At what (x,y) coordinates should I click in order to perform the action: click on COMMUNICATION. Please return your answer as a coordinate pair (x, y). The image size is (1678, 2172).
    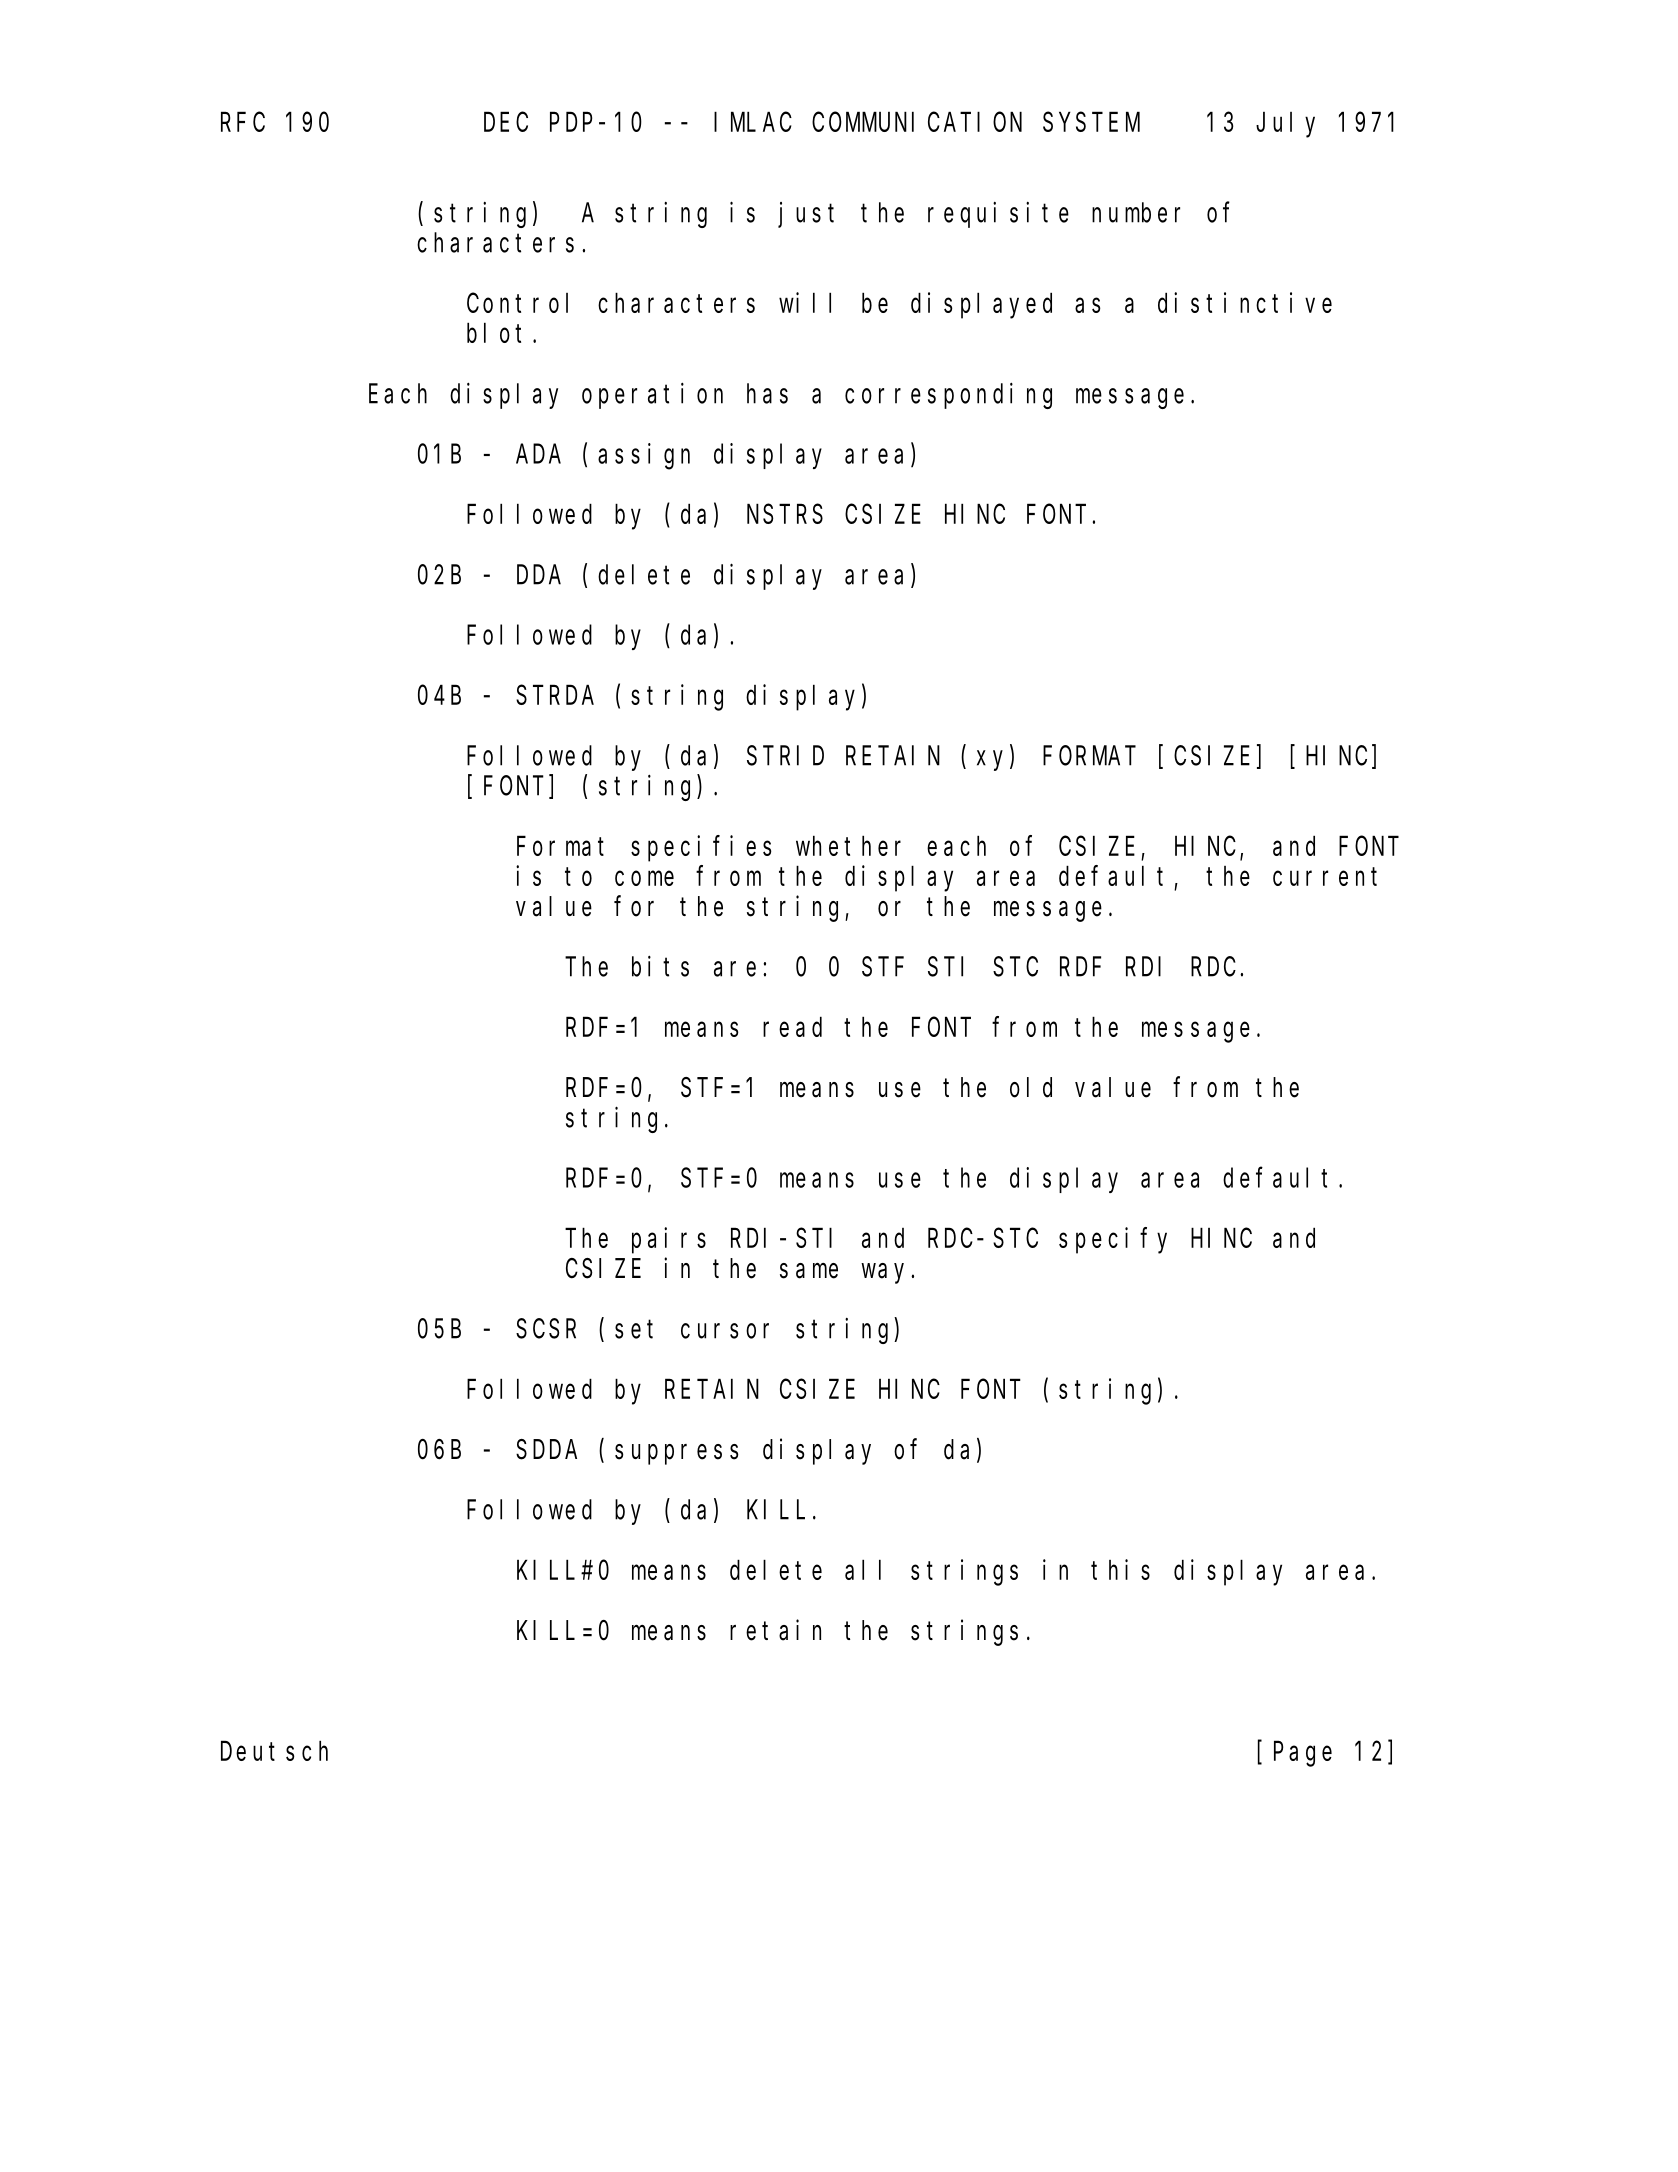
    Looking at the image, I should click on (917, 122).
